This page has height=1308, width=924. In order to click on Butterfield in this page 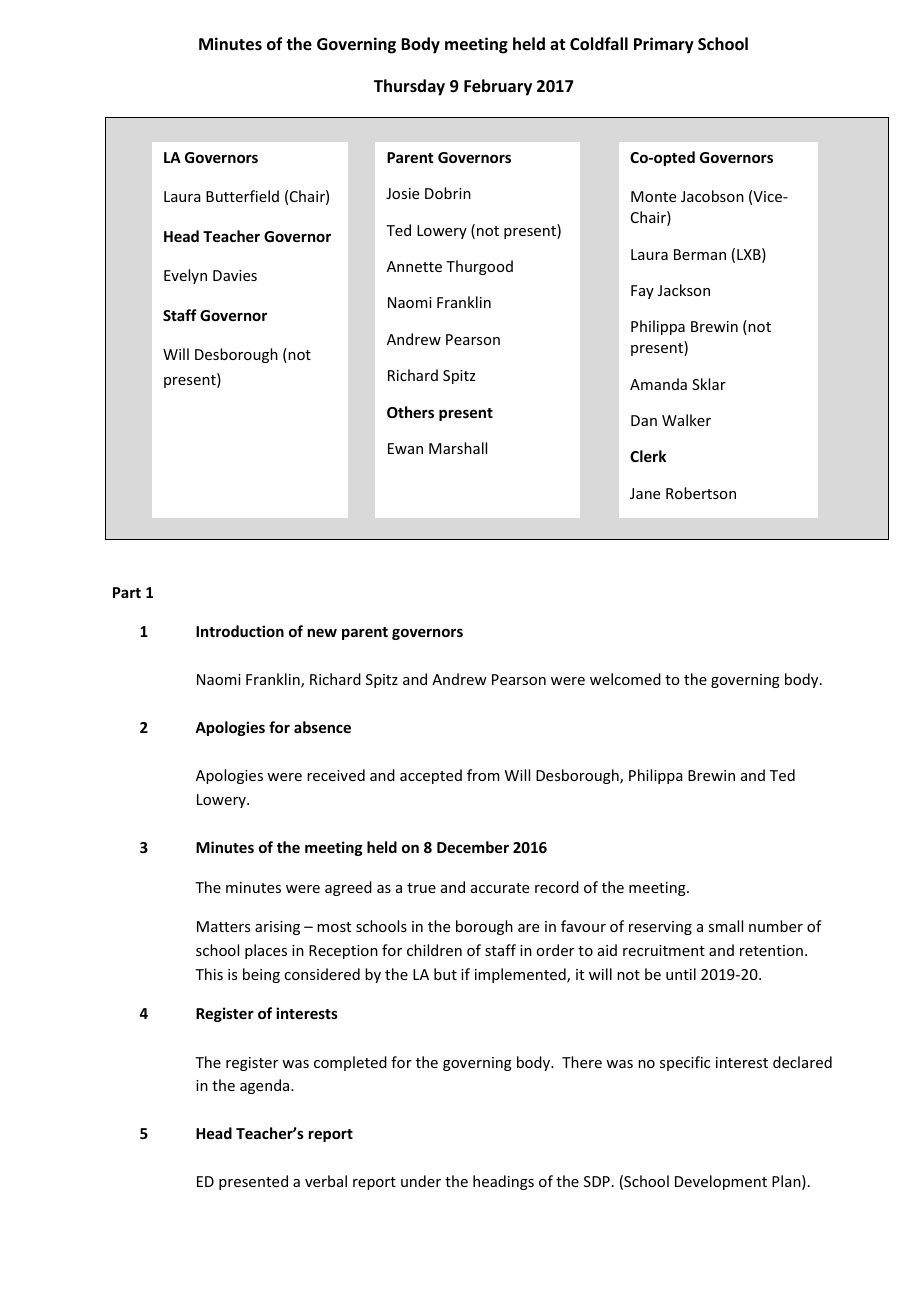, I will do `click(242, 196)`.
